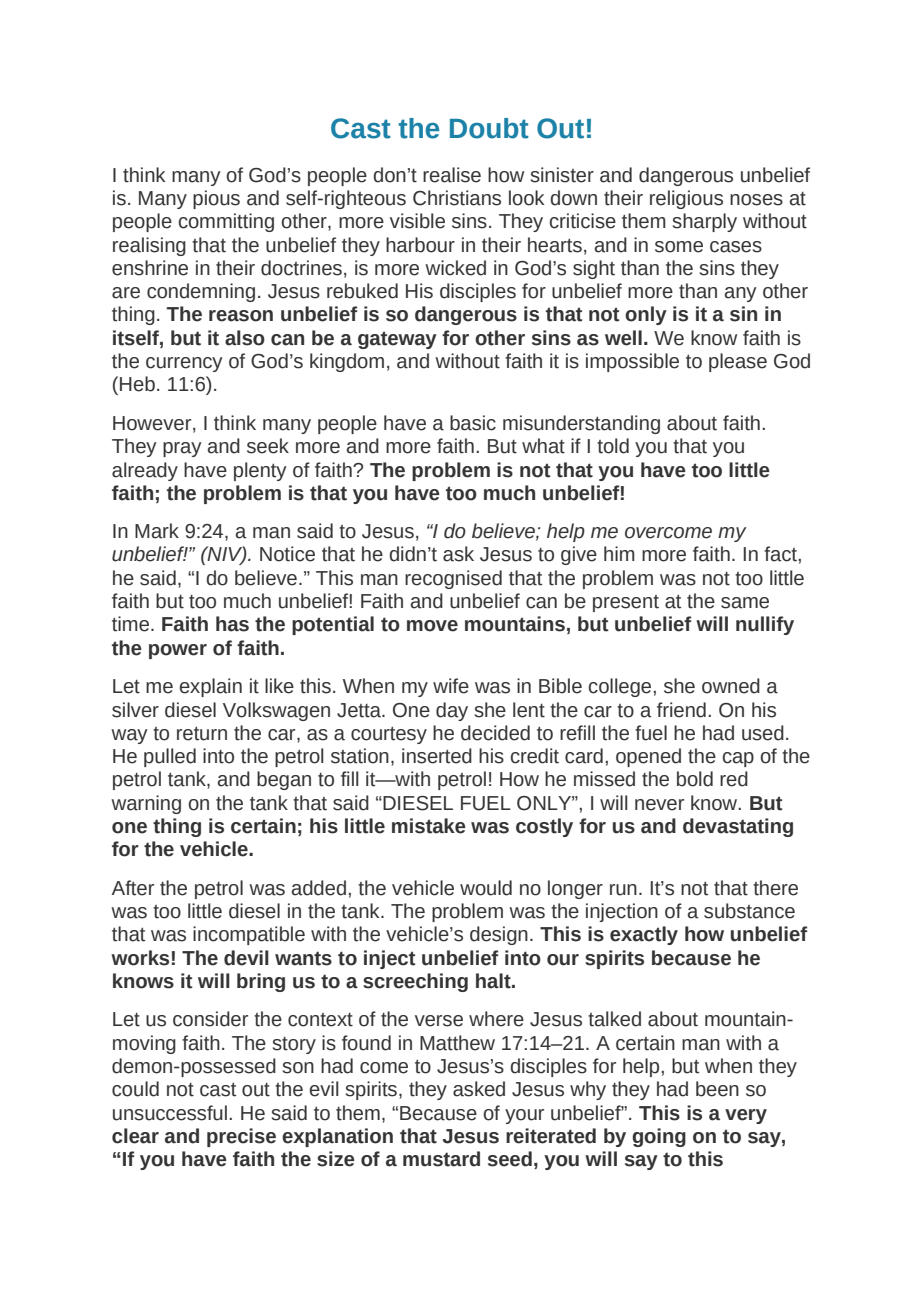  I want to click on basic, so click(473, 423).
